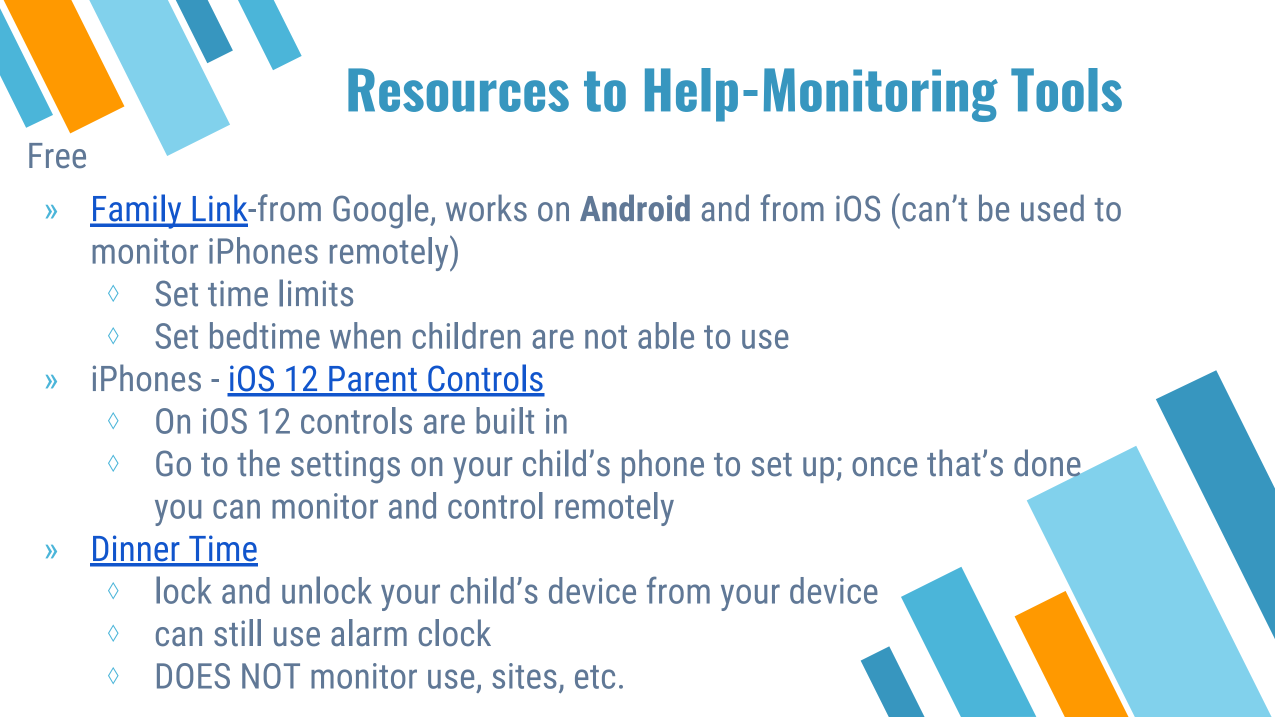 This screenshot has width=1275, height=717. What do you see at coordinates (505, 420) in the screenshot?
I see `built` at bounding box center [505, 420].
